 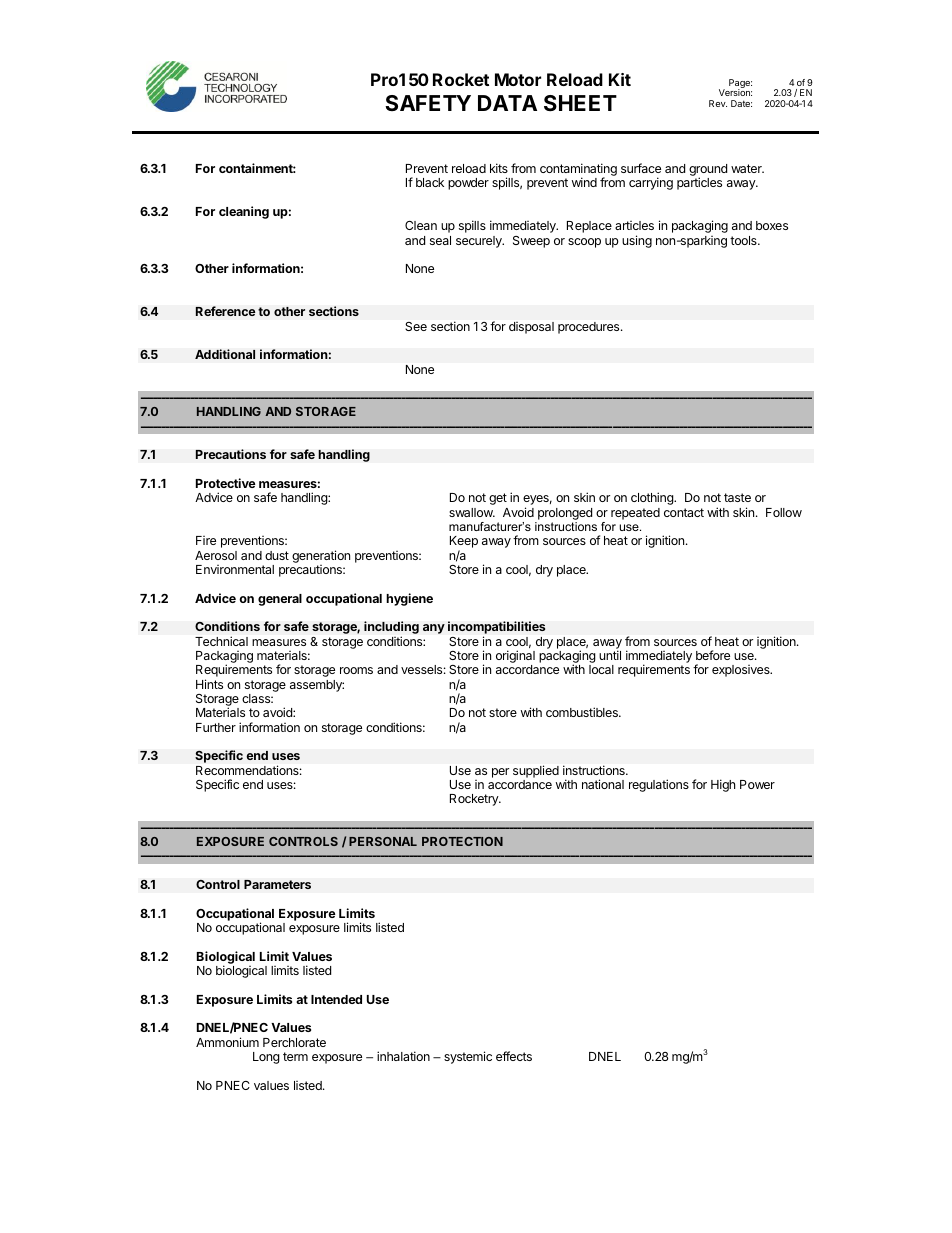 What do you see at coordinates (531, 328) in the screenshot?
I see `disposal` at bounding box center [531, 328].
